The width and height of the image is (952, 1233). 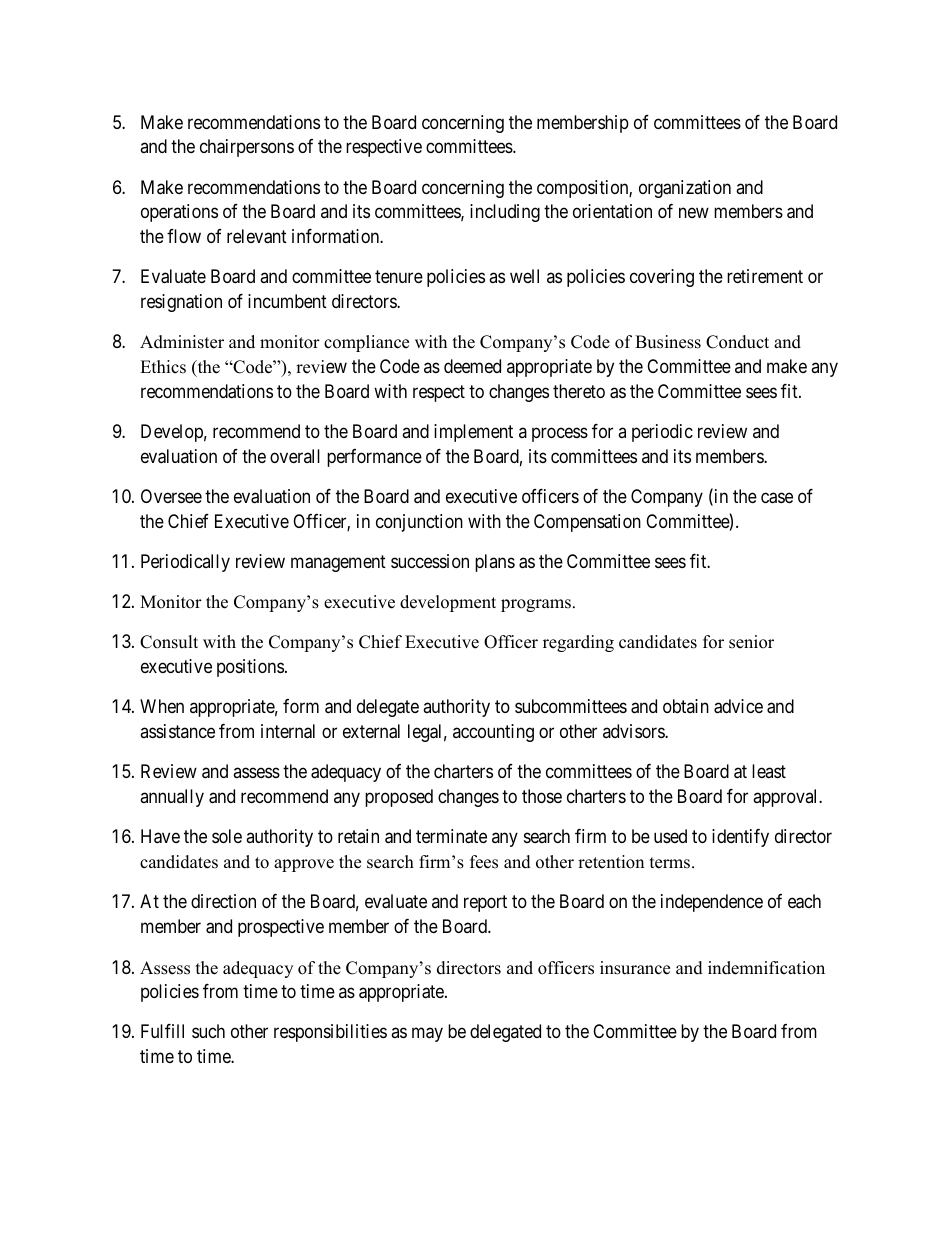 What do you see at coordinates (737, 342) in the image?
I see `Conduct` at bounding box center [737, 342].
